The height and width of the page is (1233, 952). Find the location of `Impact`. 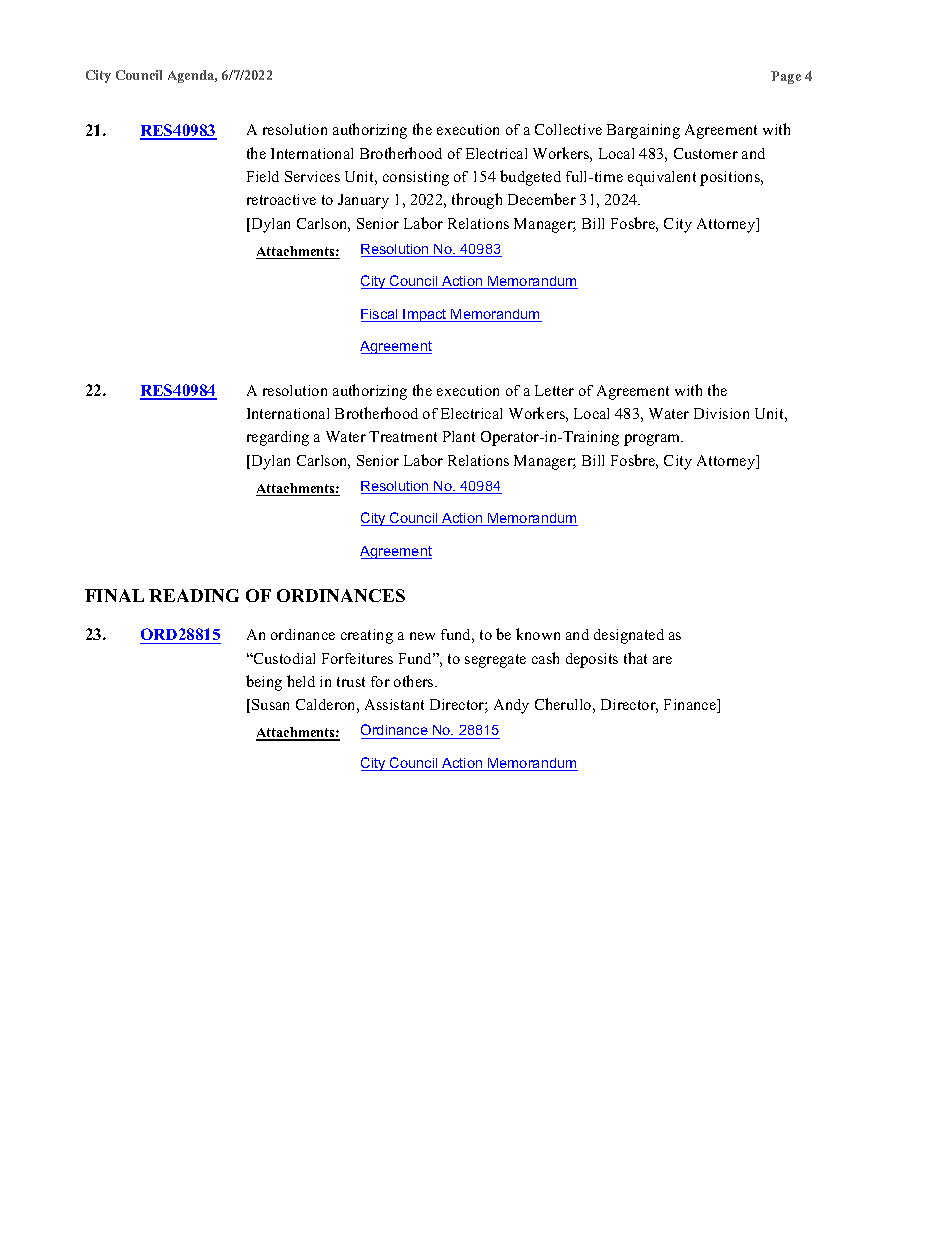

Impact is located at coordinates (425, 315).
